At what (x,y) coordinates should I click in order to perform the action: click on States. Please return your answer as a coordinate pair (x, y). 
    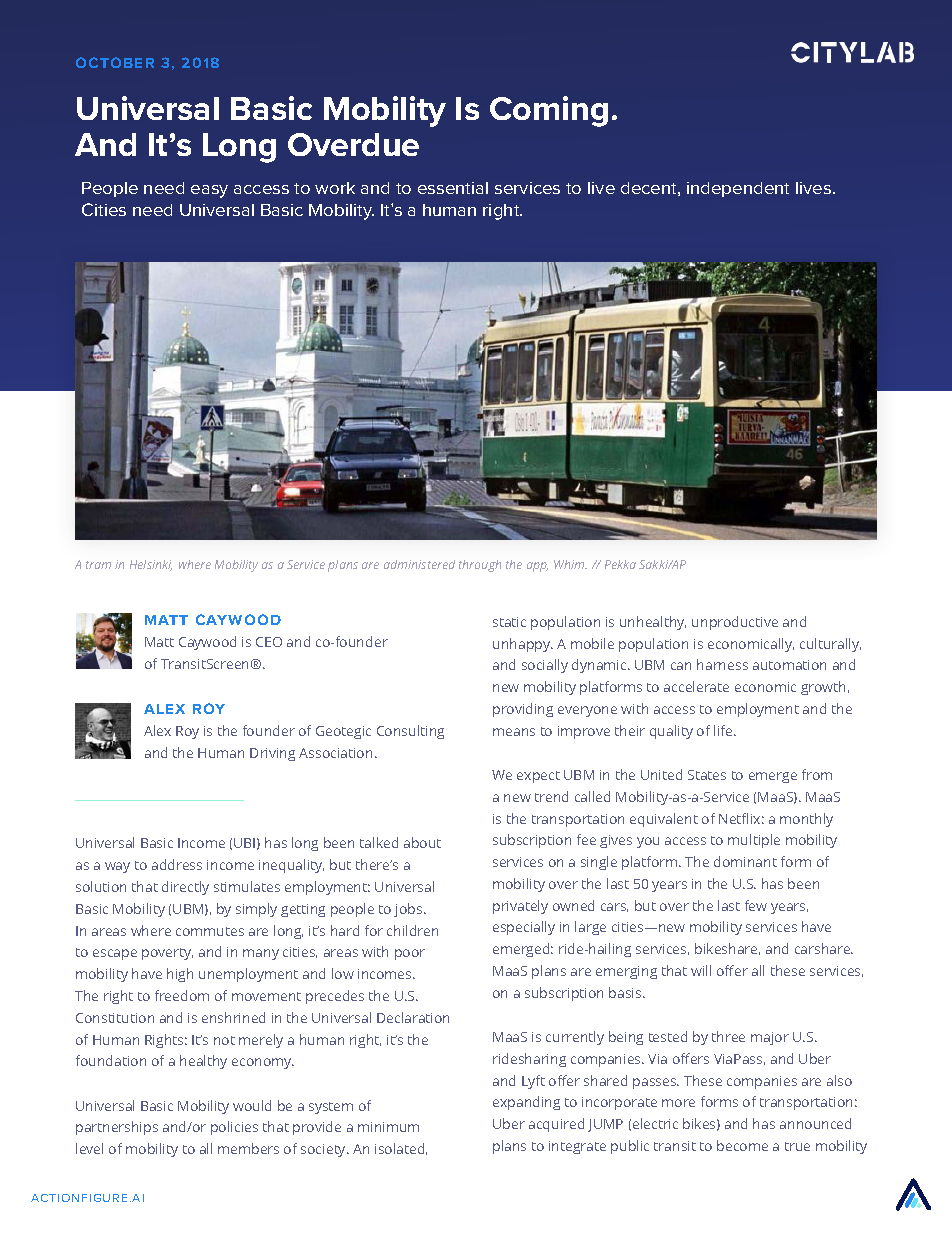
    Looking at the image, I should click on (707, 775).
